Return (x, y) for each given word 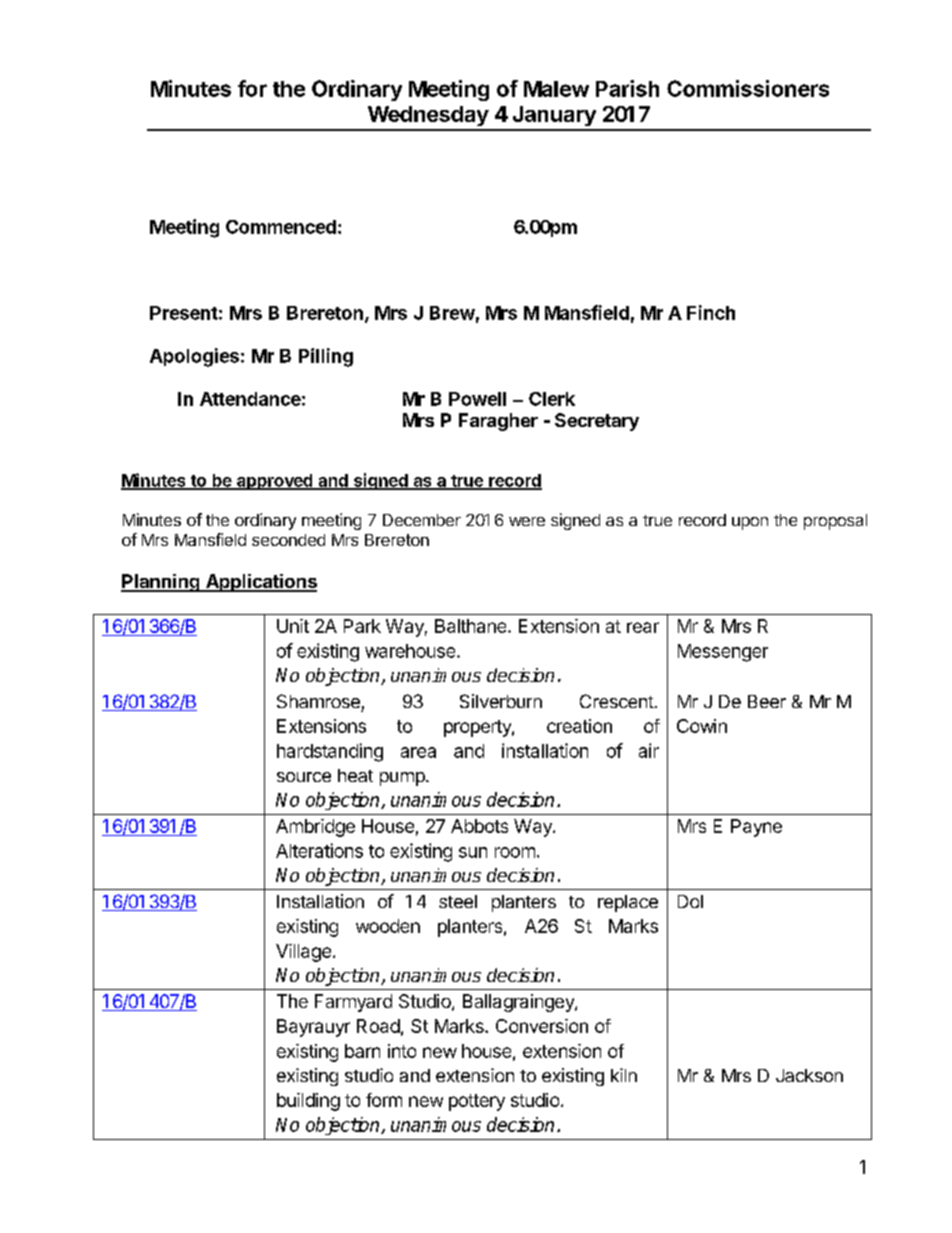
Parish (627, 88)
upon (750, 523)
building (308, 1102)
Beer (767, 701)
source (304, 777)
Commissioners (748, 88)
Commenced (281, 227)
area (418, 752)
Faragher (498, 422)
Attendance (250, 399)
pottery (477, 1102)
